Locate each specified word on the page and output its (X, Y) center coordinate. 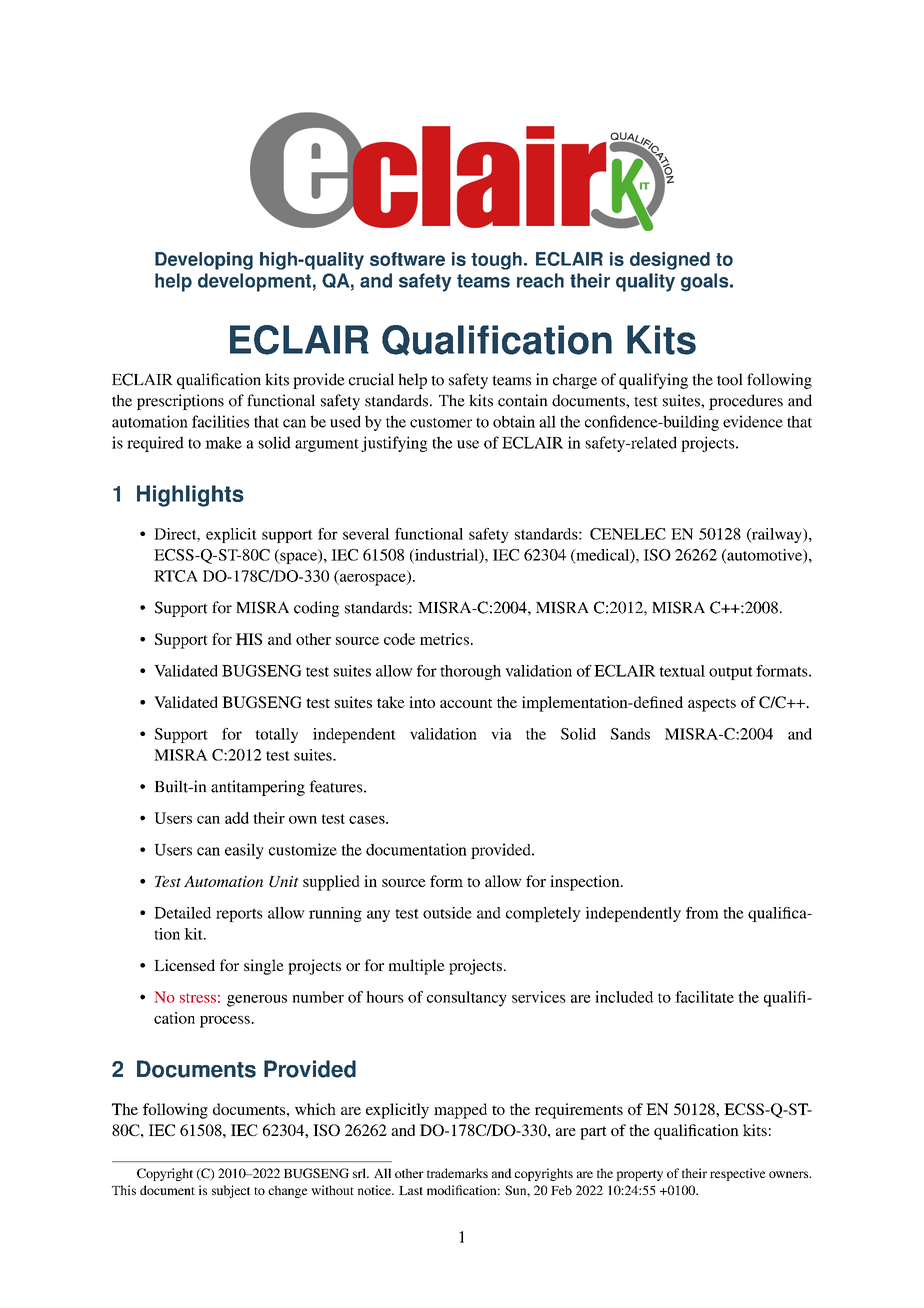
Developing (204, 261)
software (407, 259)
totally (276, 735)
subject (231, 1191)
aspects (712, 705)
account (466, 703)
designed (670, 261)
